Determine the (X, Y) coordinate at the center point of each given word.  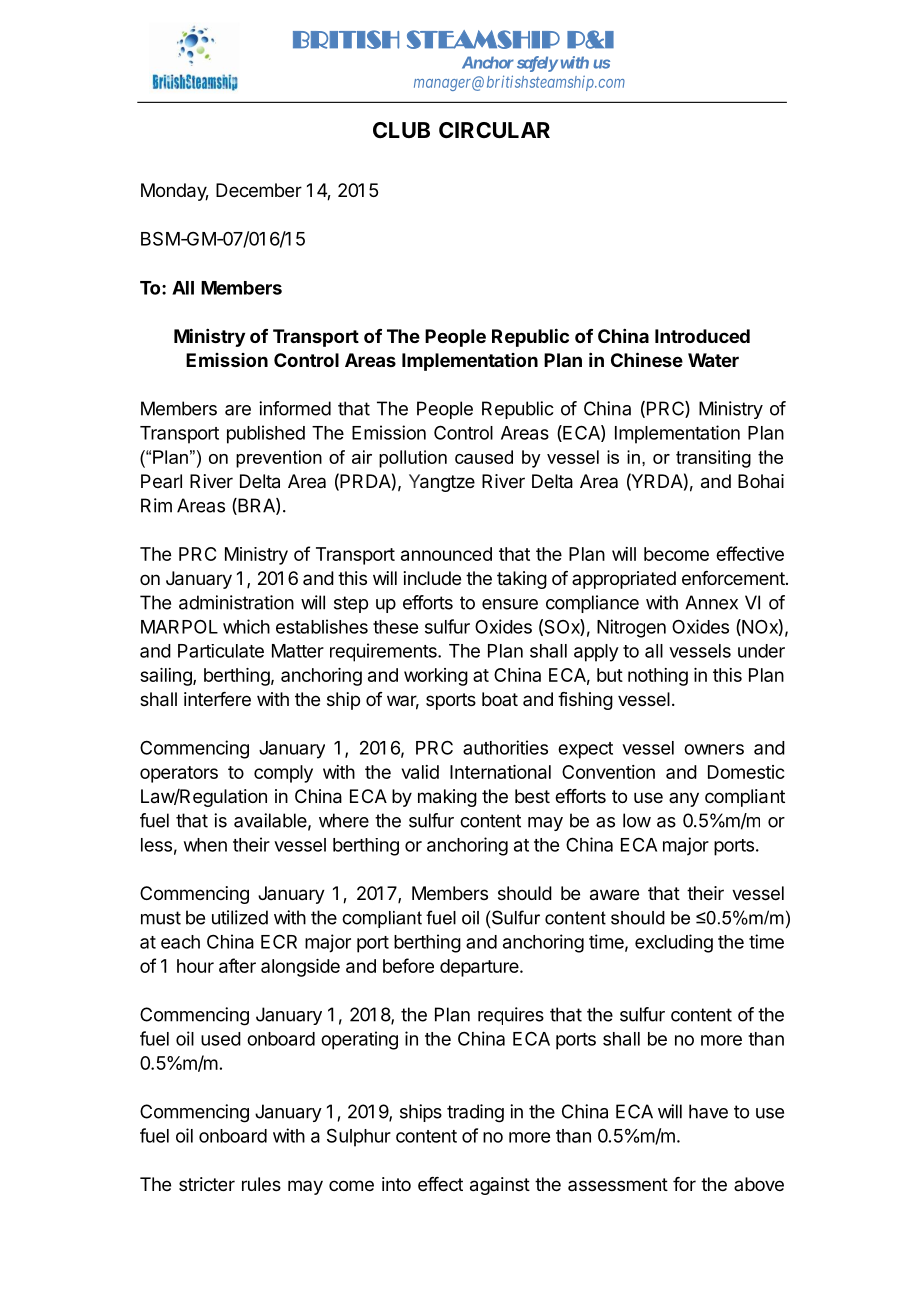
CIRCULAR (494, 130)
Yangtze (442, 483)
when (205, 845)
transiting (713, 459)
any (684, 799)
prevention (279, 459)
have (708, 1111)
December (259, 190)
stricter (207, 1184)
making (447, 798)
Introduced (702, 336)
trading (475, 1113)
